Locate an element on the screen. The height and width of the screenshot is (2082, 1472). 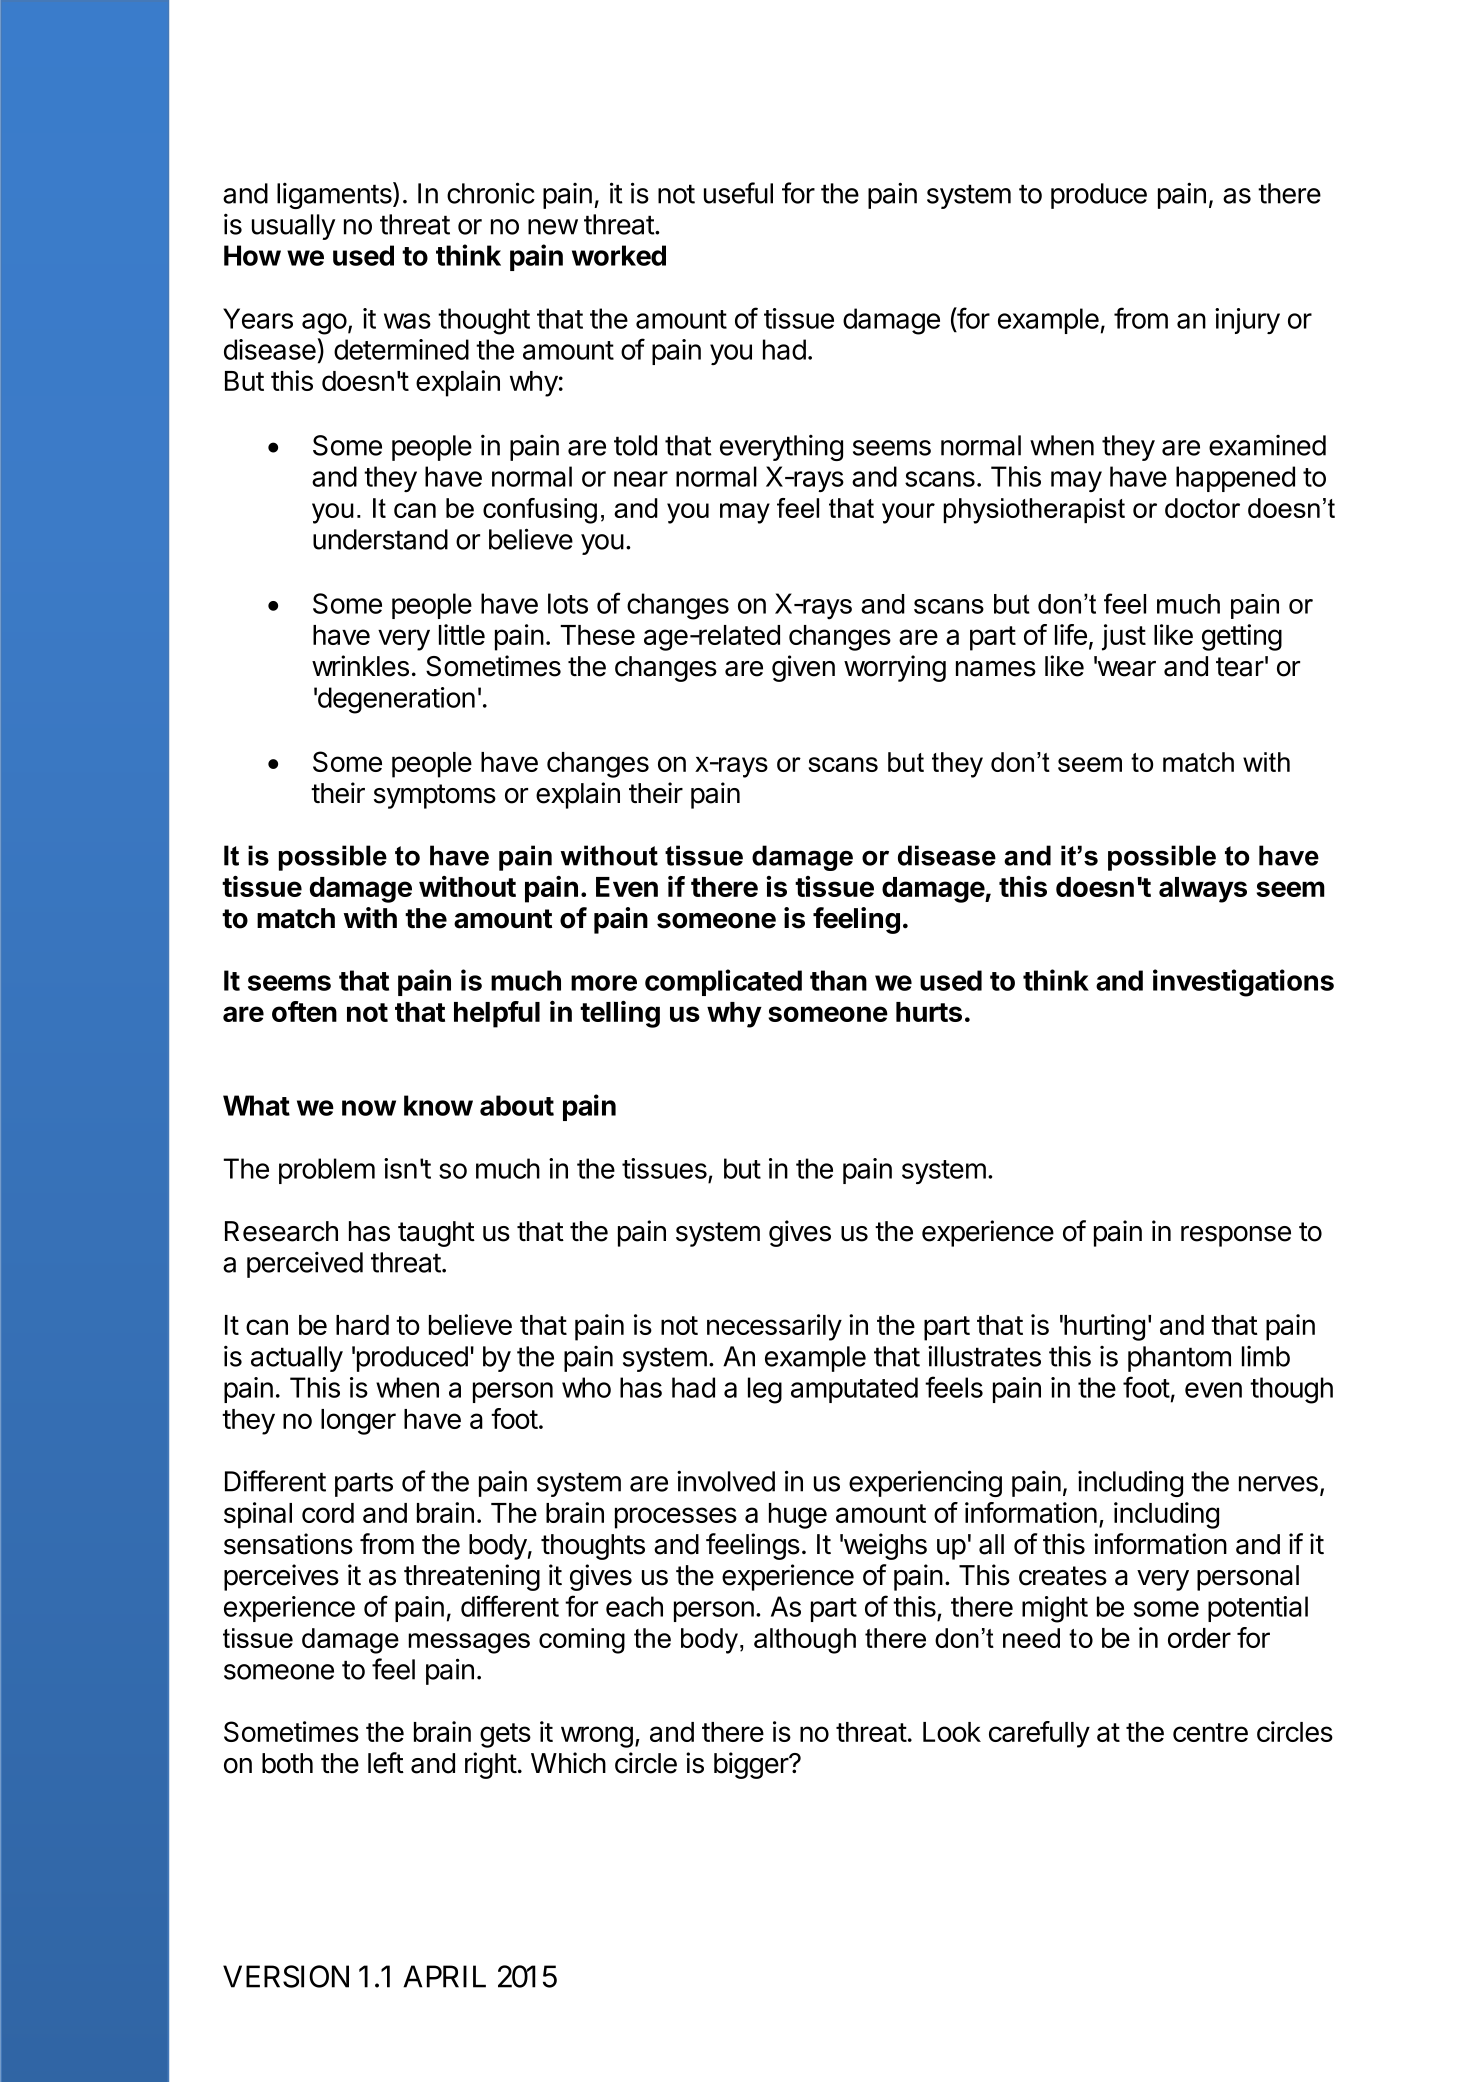
given is located at coordinates (803, 668).
